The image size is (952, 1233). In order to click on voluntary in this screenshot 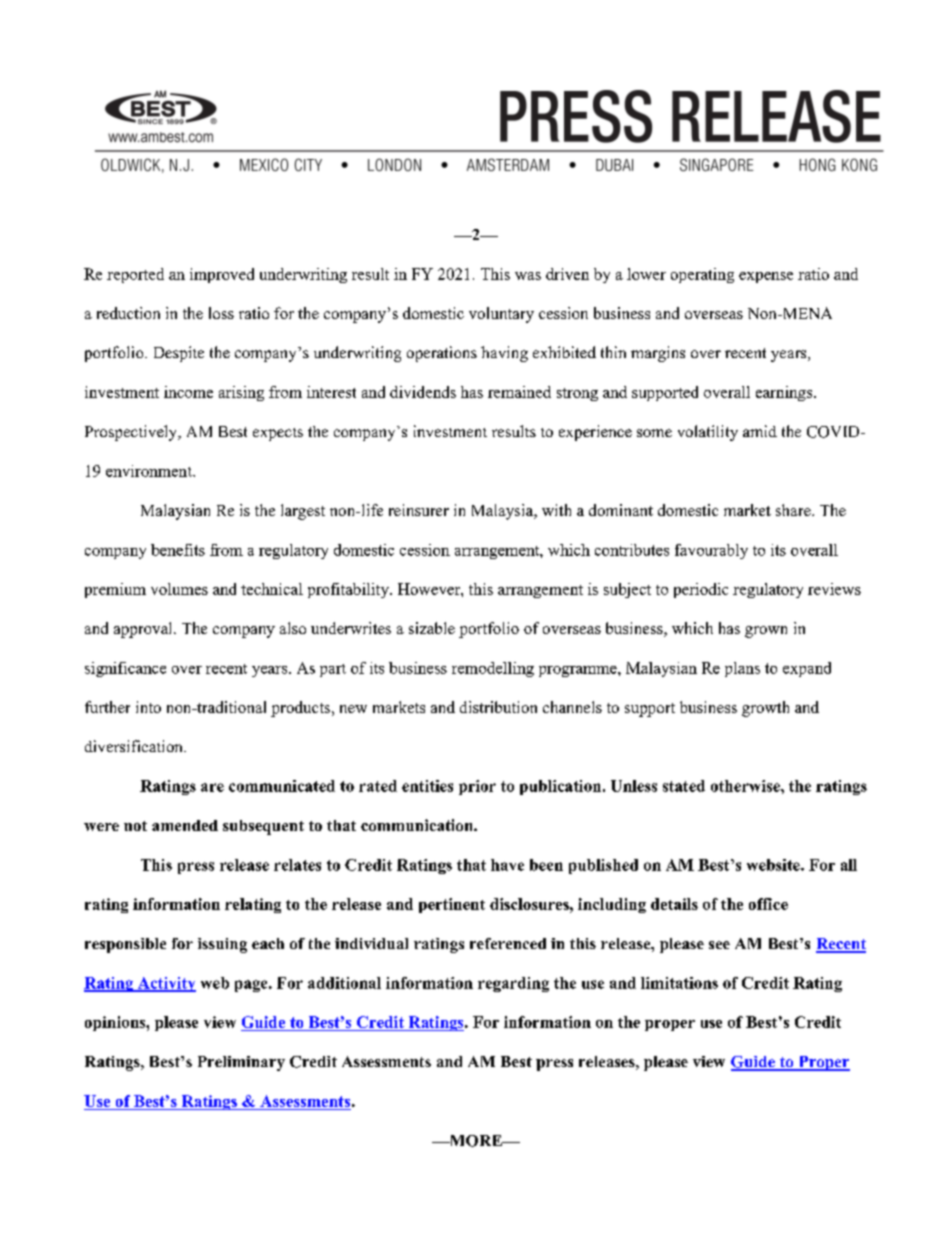, I will do `click(501, 315)`.
